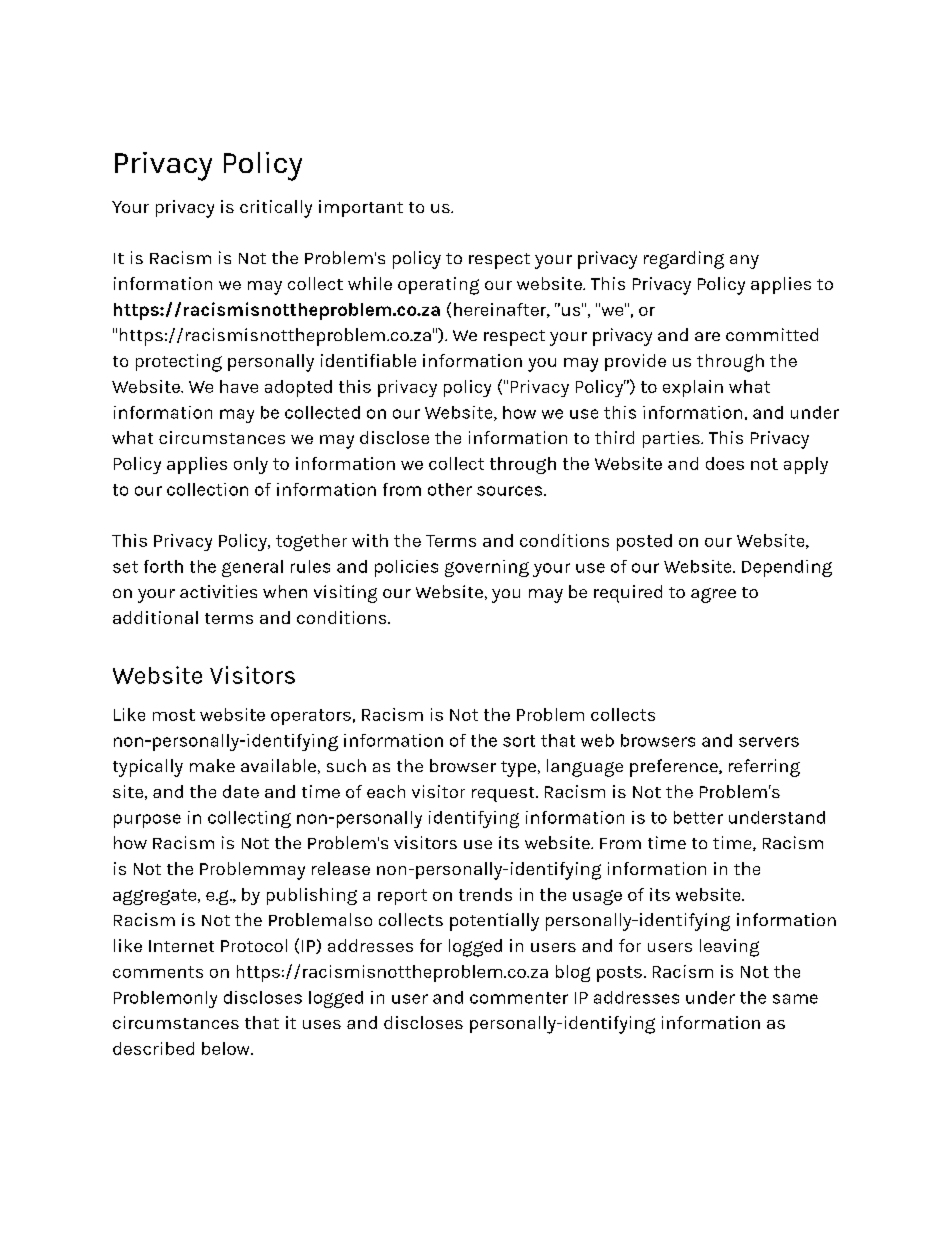 This screenshot has height=1233, width=952. Describe the element at coordinates (518, 769) in the screenshot. I see `type` at that location.
